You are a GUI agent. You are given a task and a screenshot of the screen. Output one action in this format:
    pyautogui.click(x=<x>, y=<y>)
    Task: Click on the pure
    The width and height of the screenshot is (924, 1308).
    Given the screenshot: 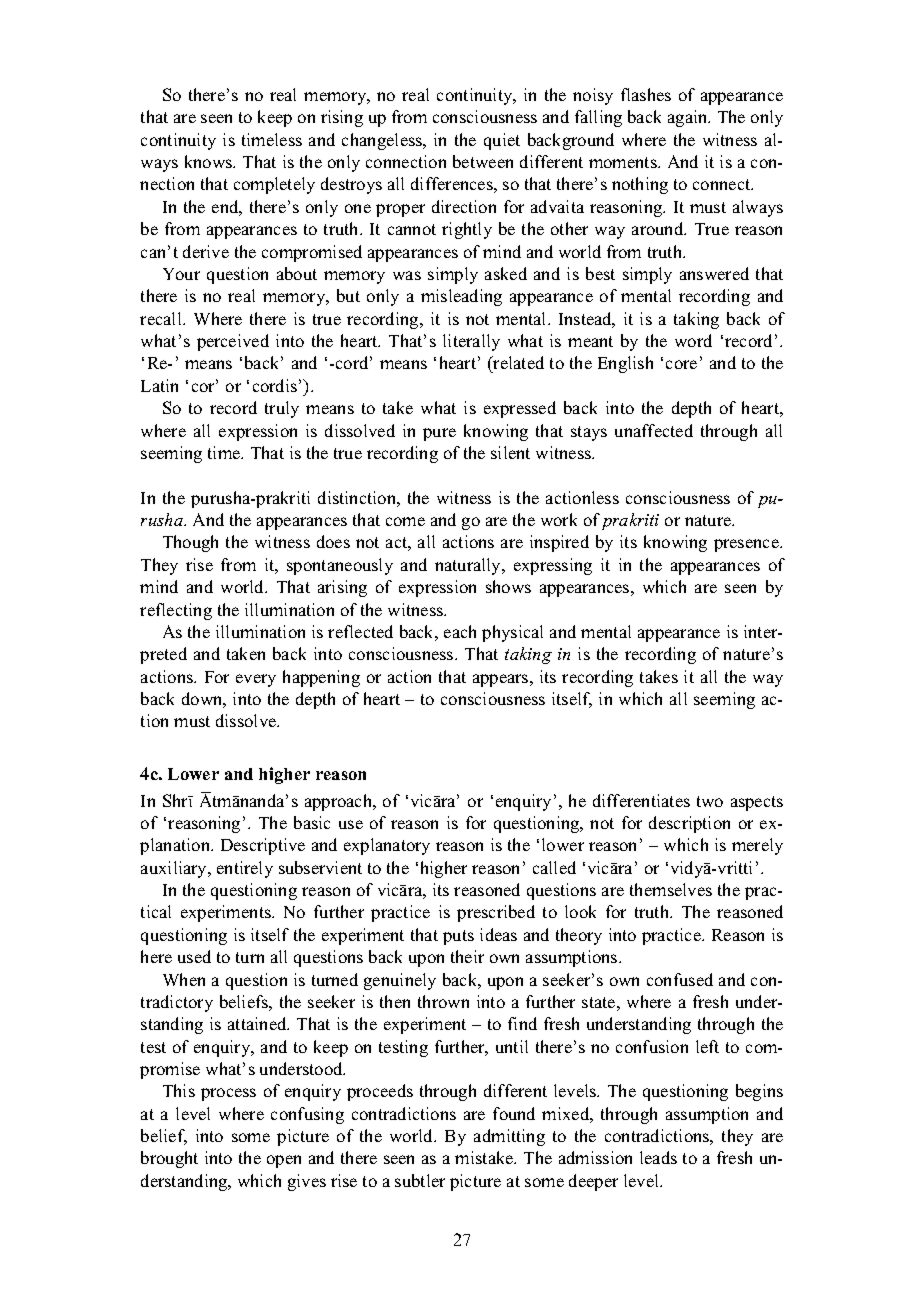 What is the action you would take?
    pyautogui.click(x=439, y=434)
